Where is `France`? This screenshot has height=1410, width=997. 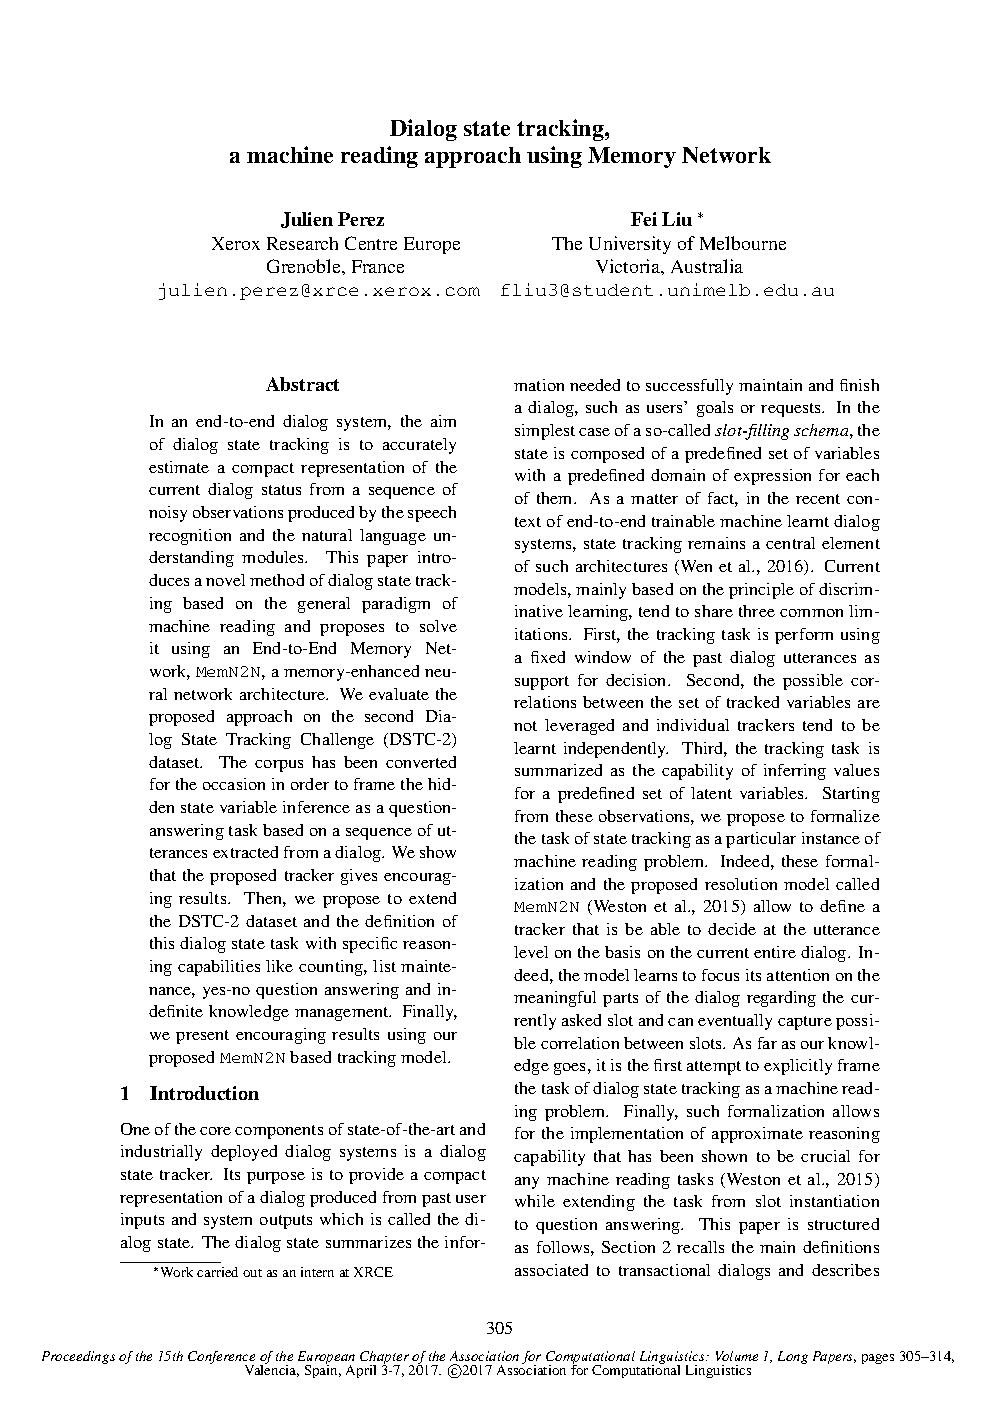
France is located at coordinates (378, 266).
